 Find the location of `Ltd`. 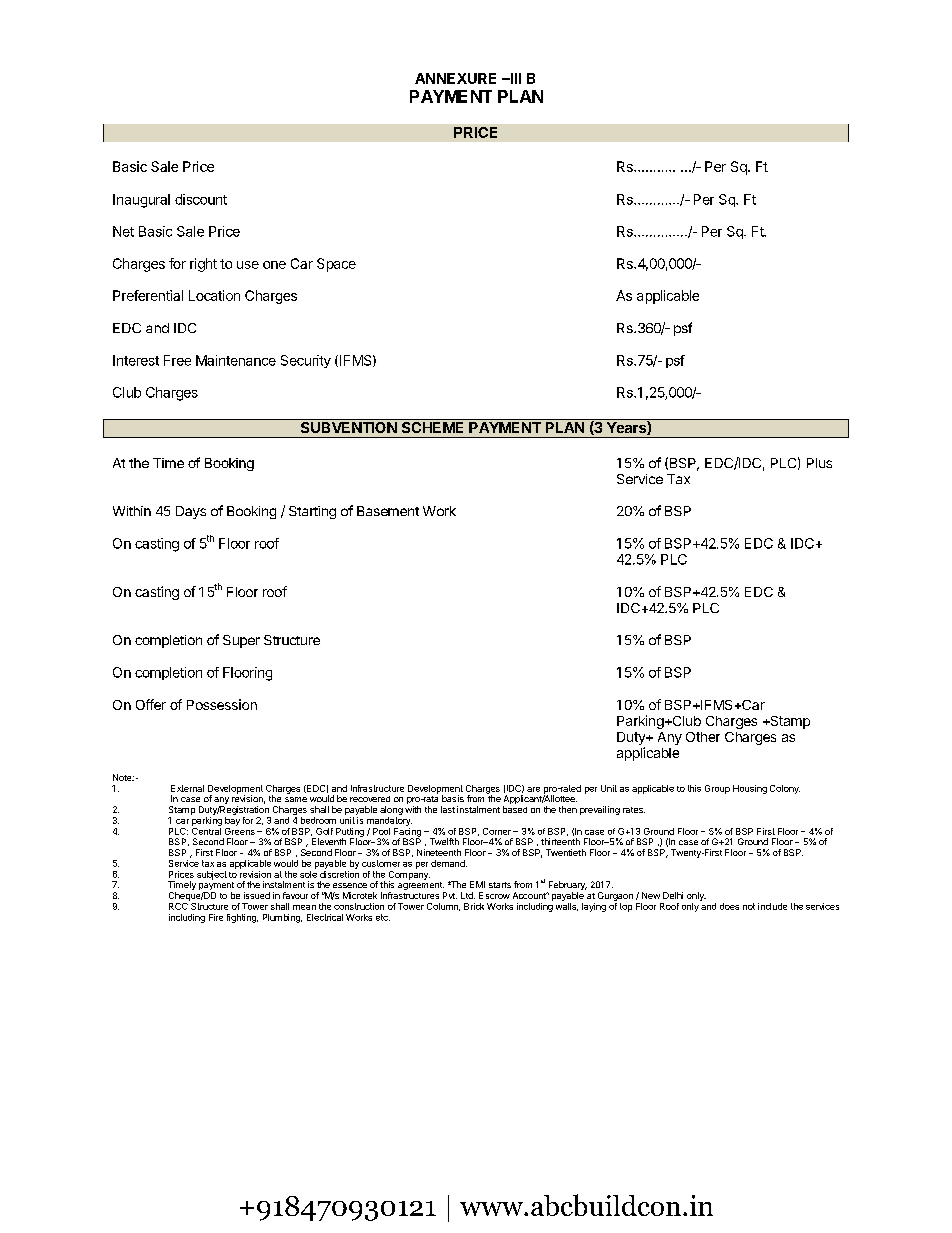

Ltd is located at coordinates (468, 895).
